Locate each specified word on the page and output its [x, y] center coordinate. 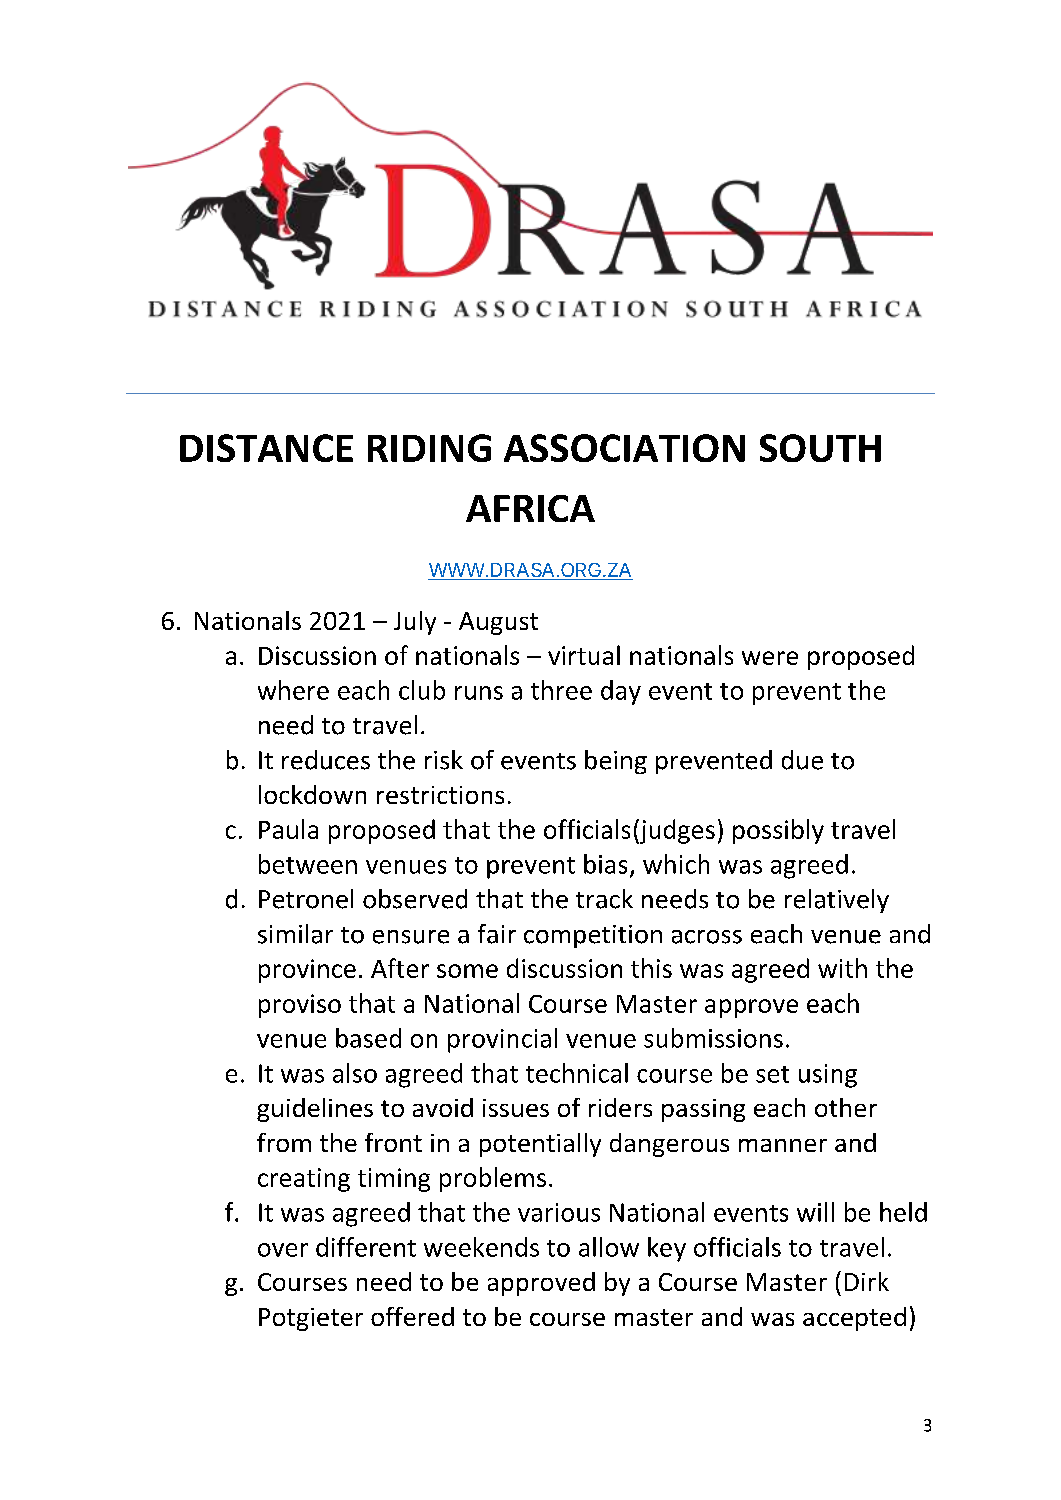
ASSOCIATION [624, 448]
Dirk [867, 1281]
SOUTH [820, 448]
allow [609, 1247]
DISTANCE [266, 448]
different [366, 1247]
